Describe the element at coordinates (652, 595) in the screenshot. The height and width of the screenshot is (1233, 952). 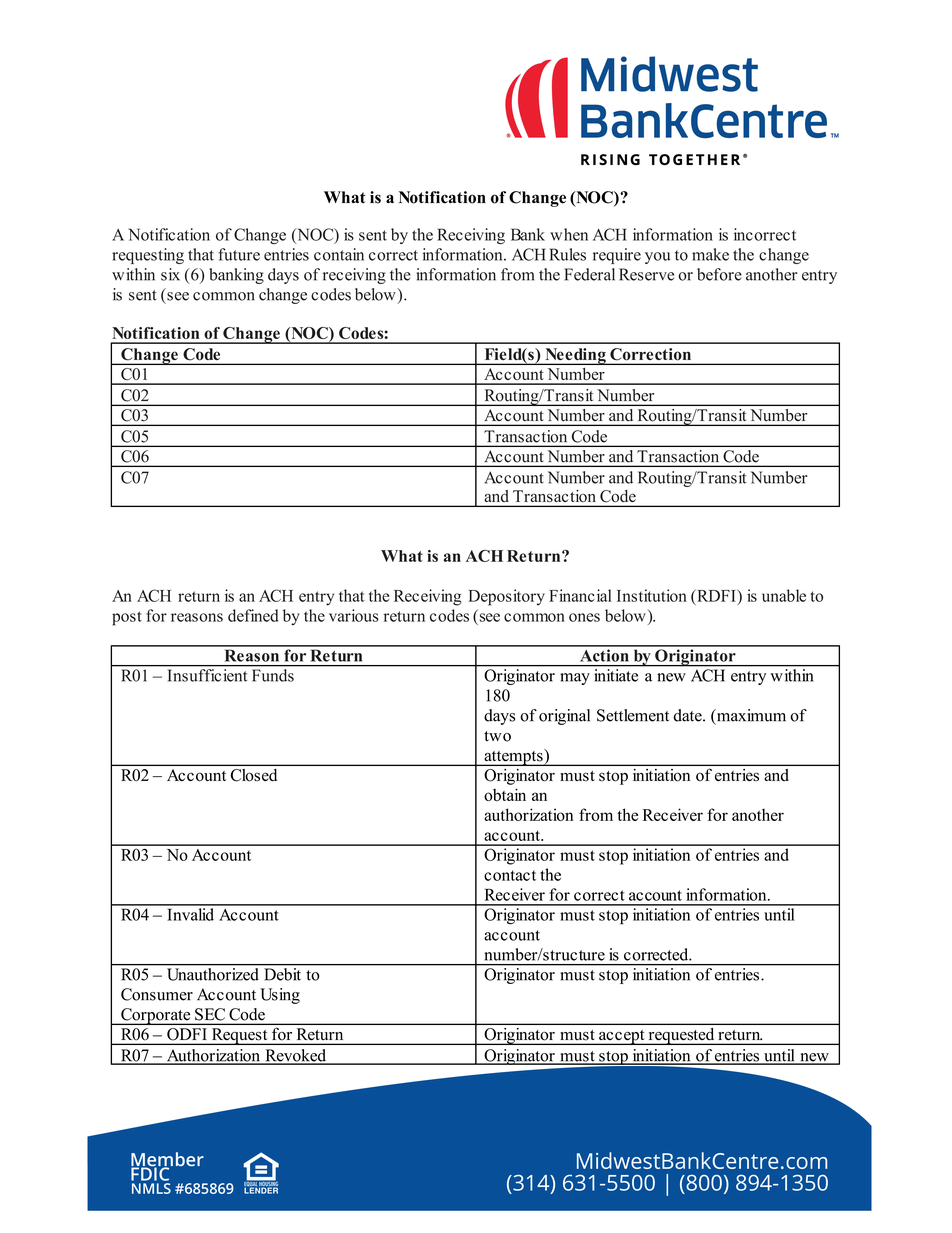
I see `Institution` at that location.
